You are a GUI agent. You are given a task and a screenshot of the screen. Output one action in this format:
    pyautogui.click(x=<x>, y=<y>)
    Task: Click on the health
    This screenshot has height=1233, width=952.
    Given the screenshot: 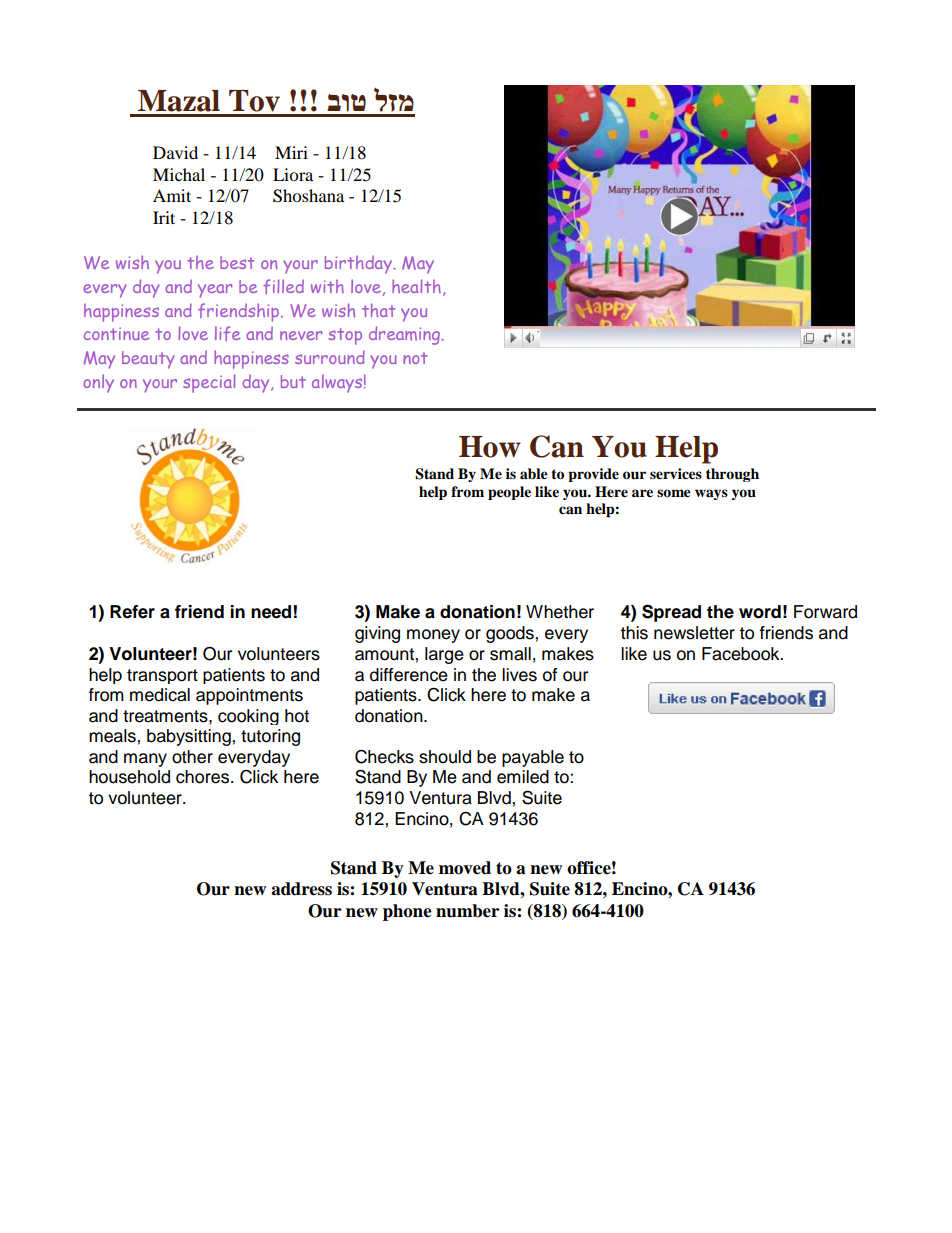 What is the action you would take?
    pyautogui.click(x=416, y=286)
